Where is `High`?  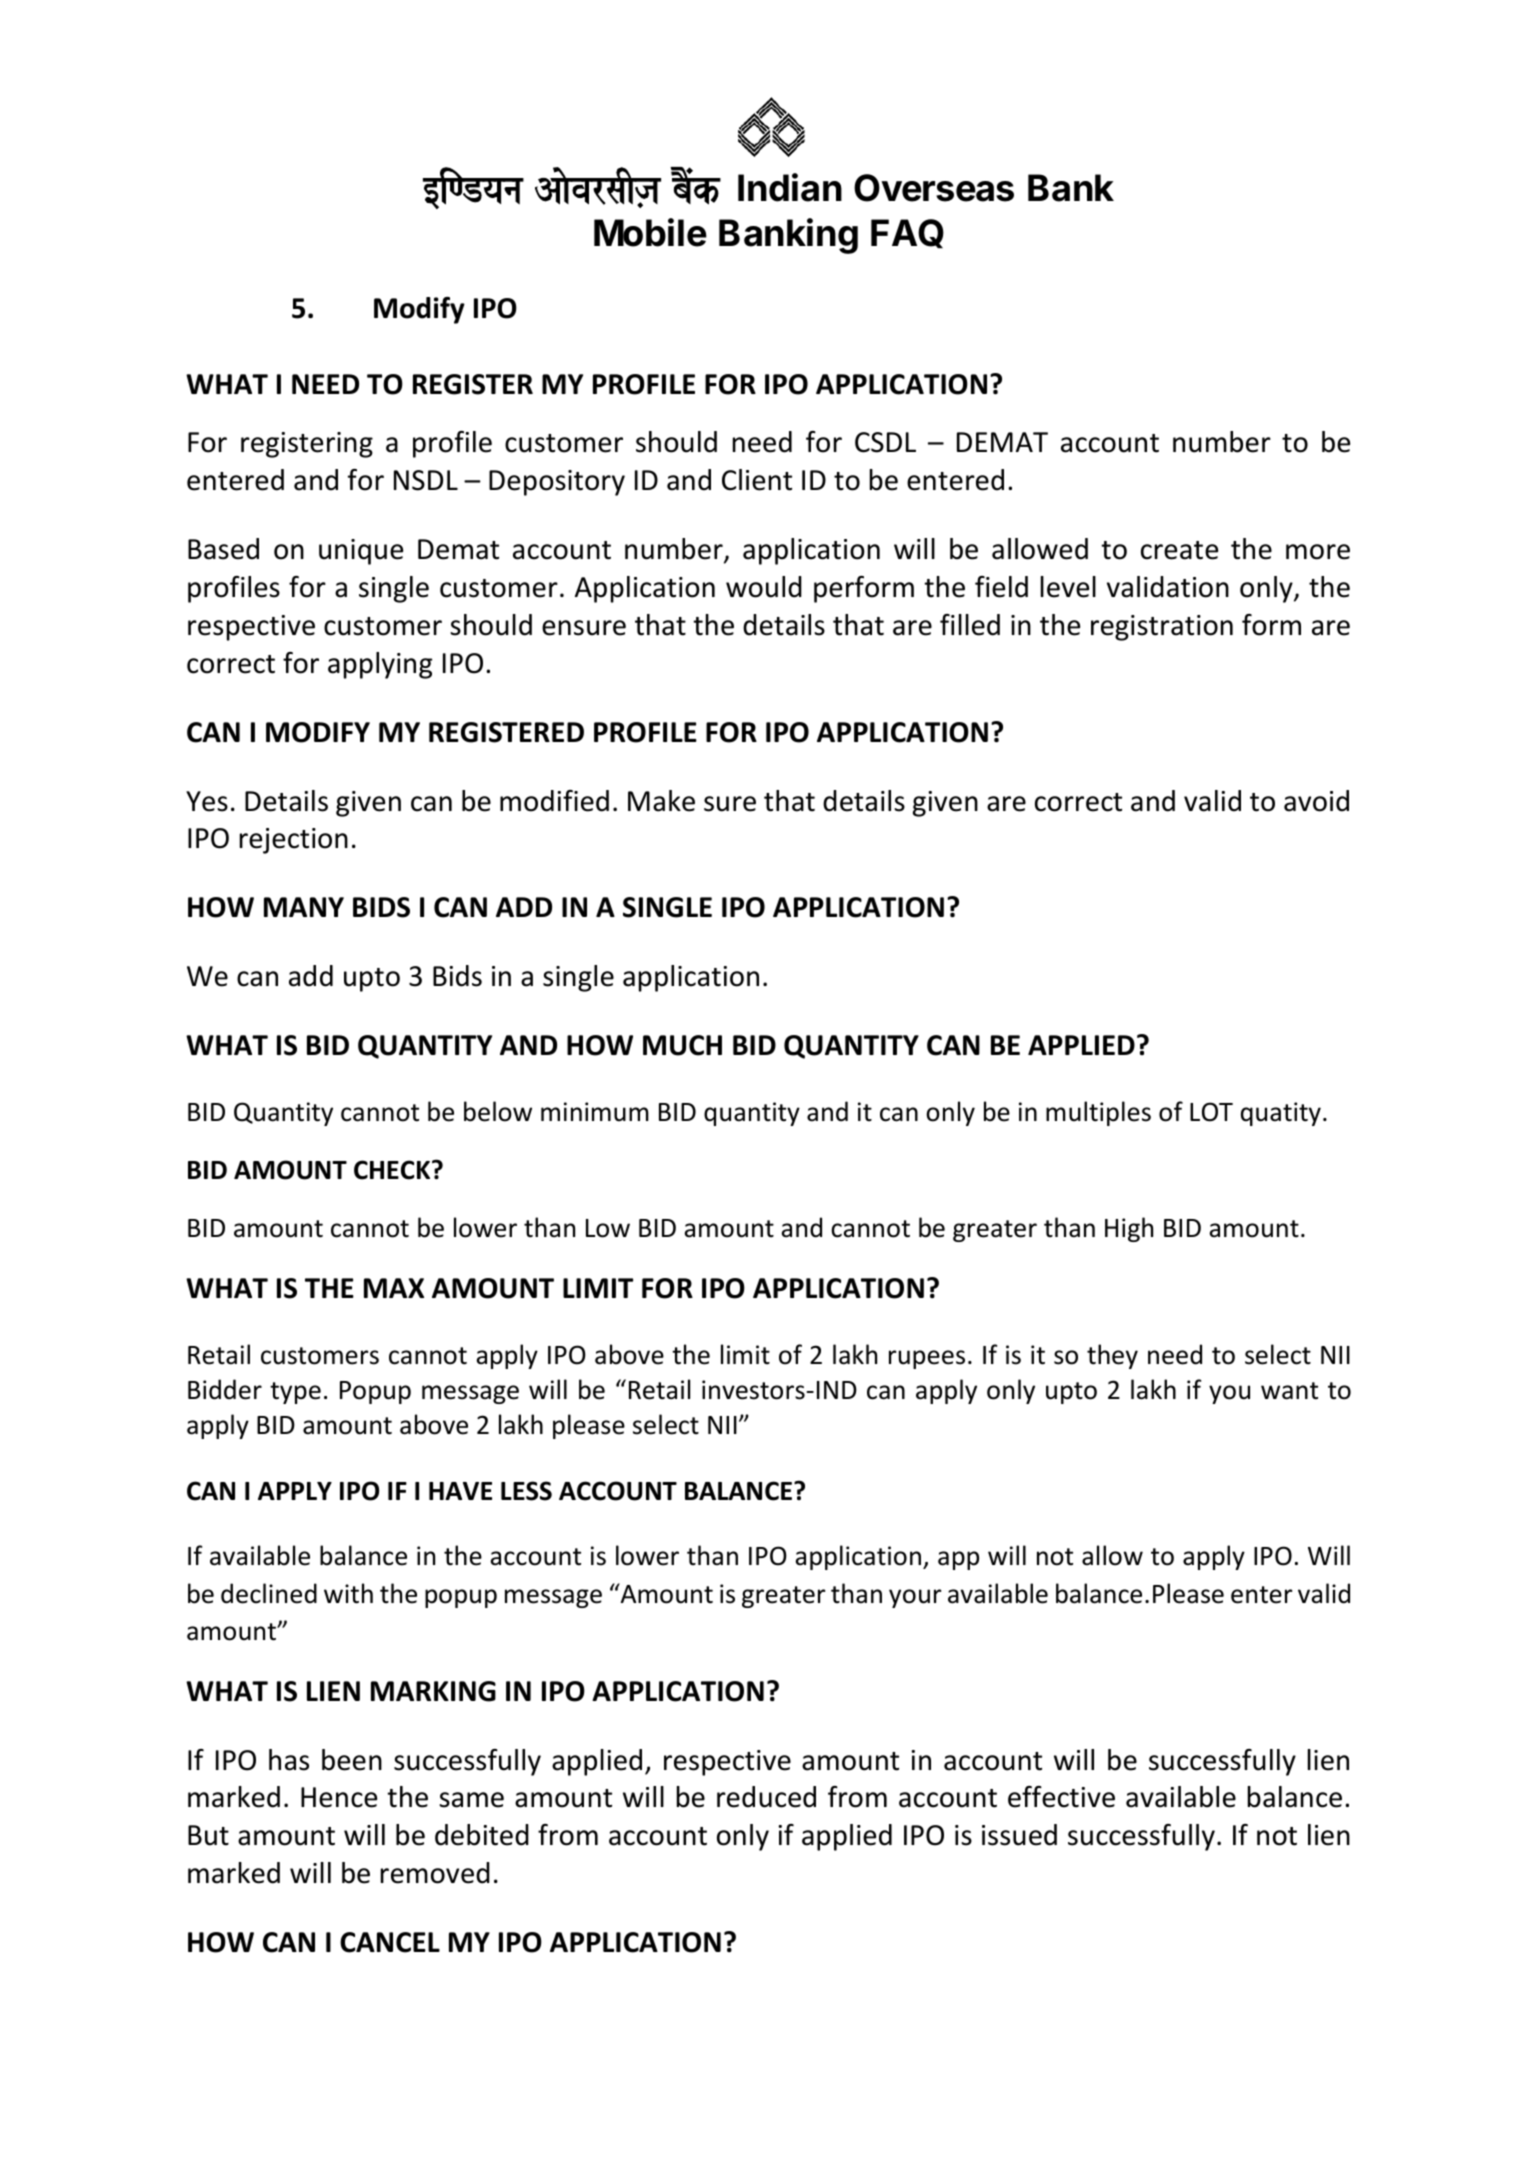
High is located at coordinates (1129, 1229).
